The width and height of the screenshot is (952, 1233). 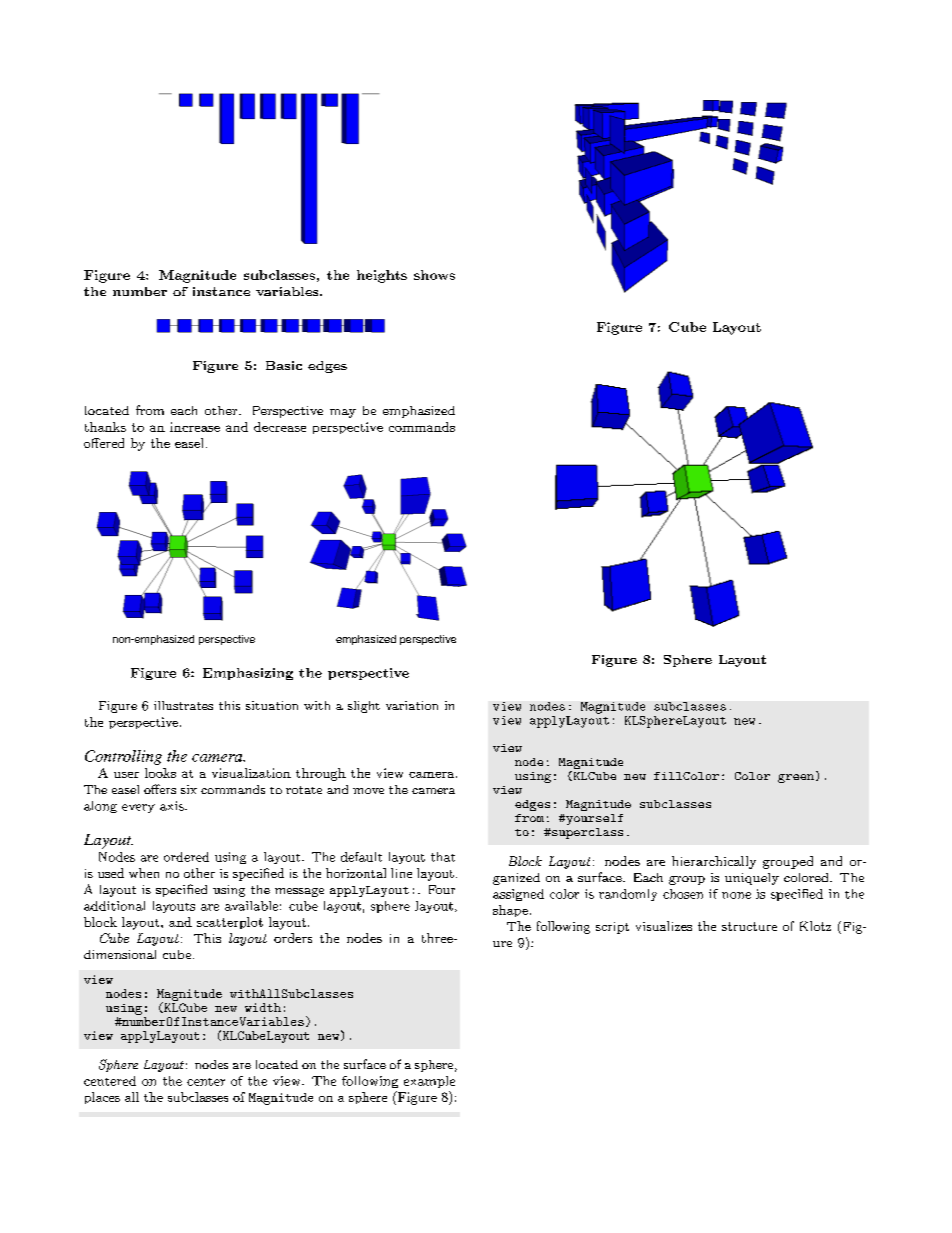 What do you see at coordinates (797, 778) in the screenshot?
I see `green` at bounding box center [797, 778].
